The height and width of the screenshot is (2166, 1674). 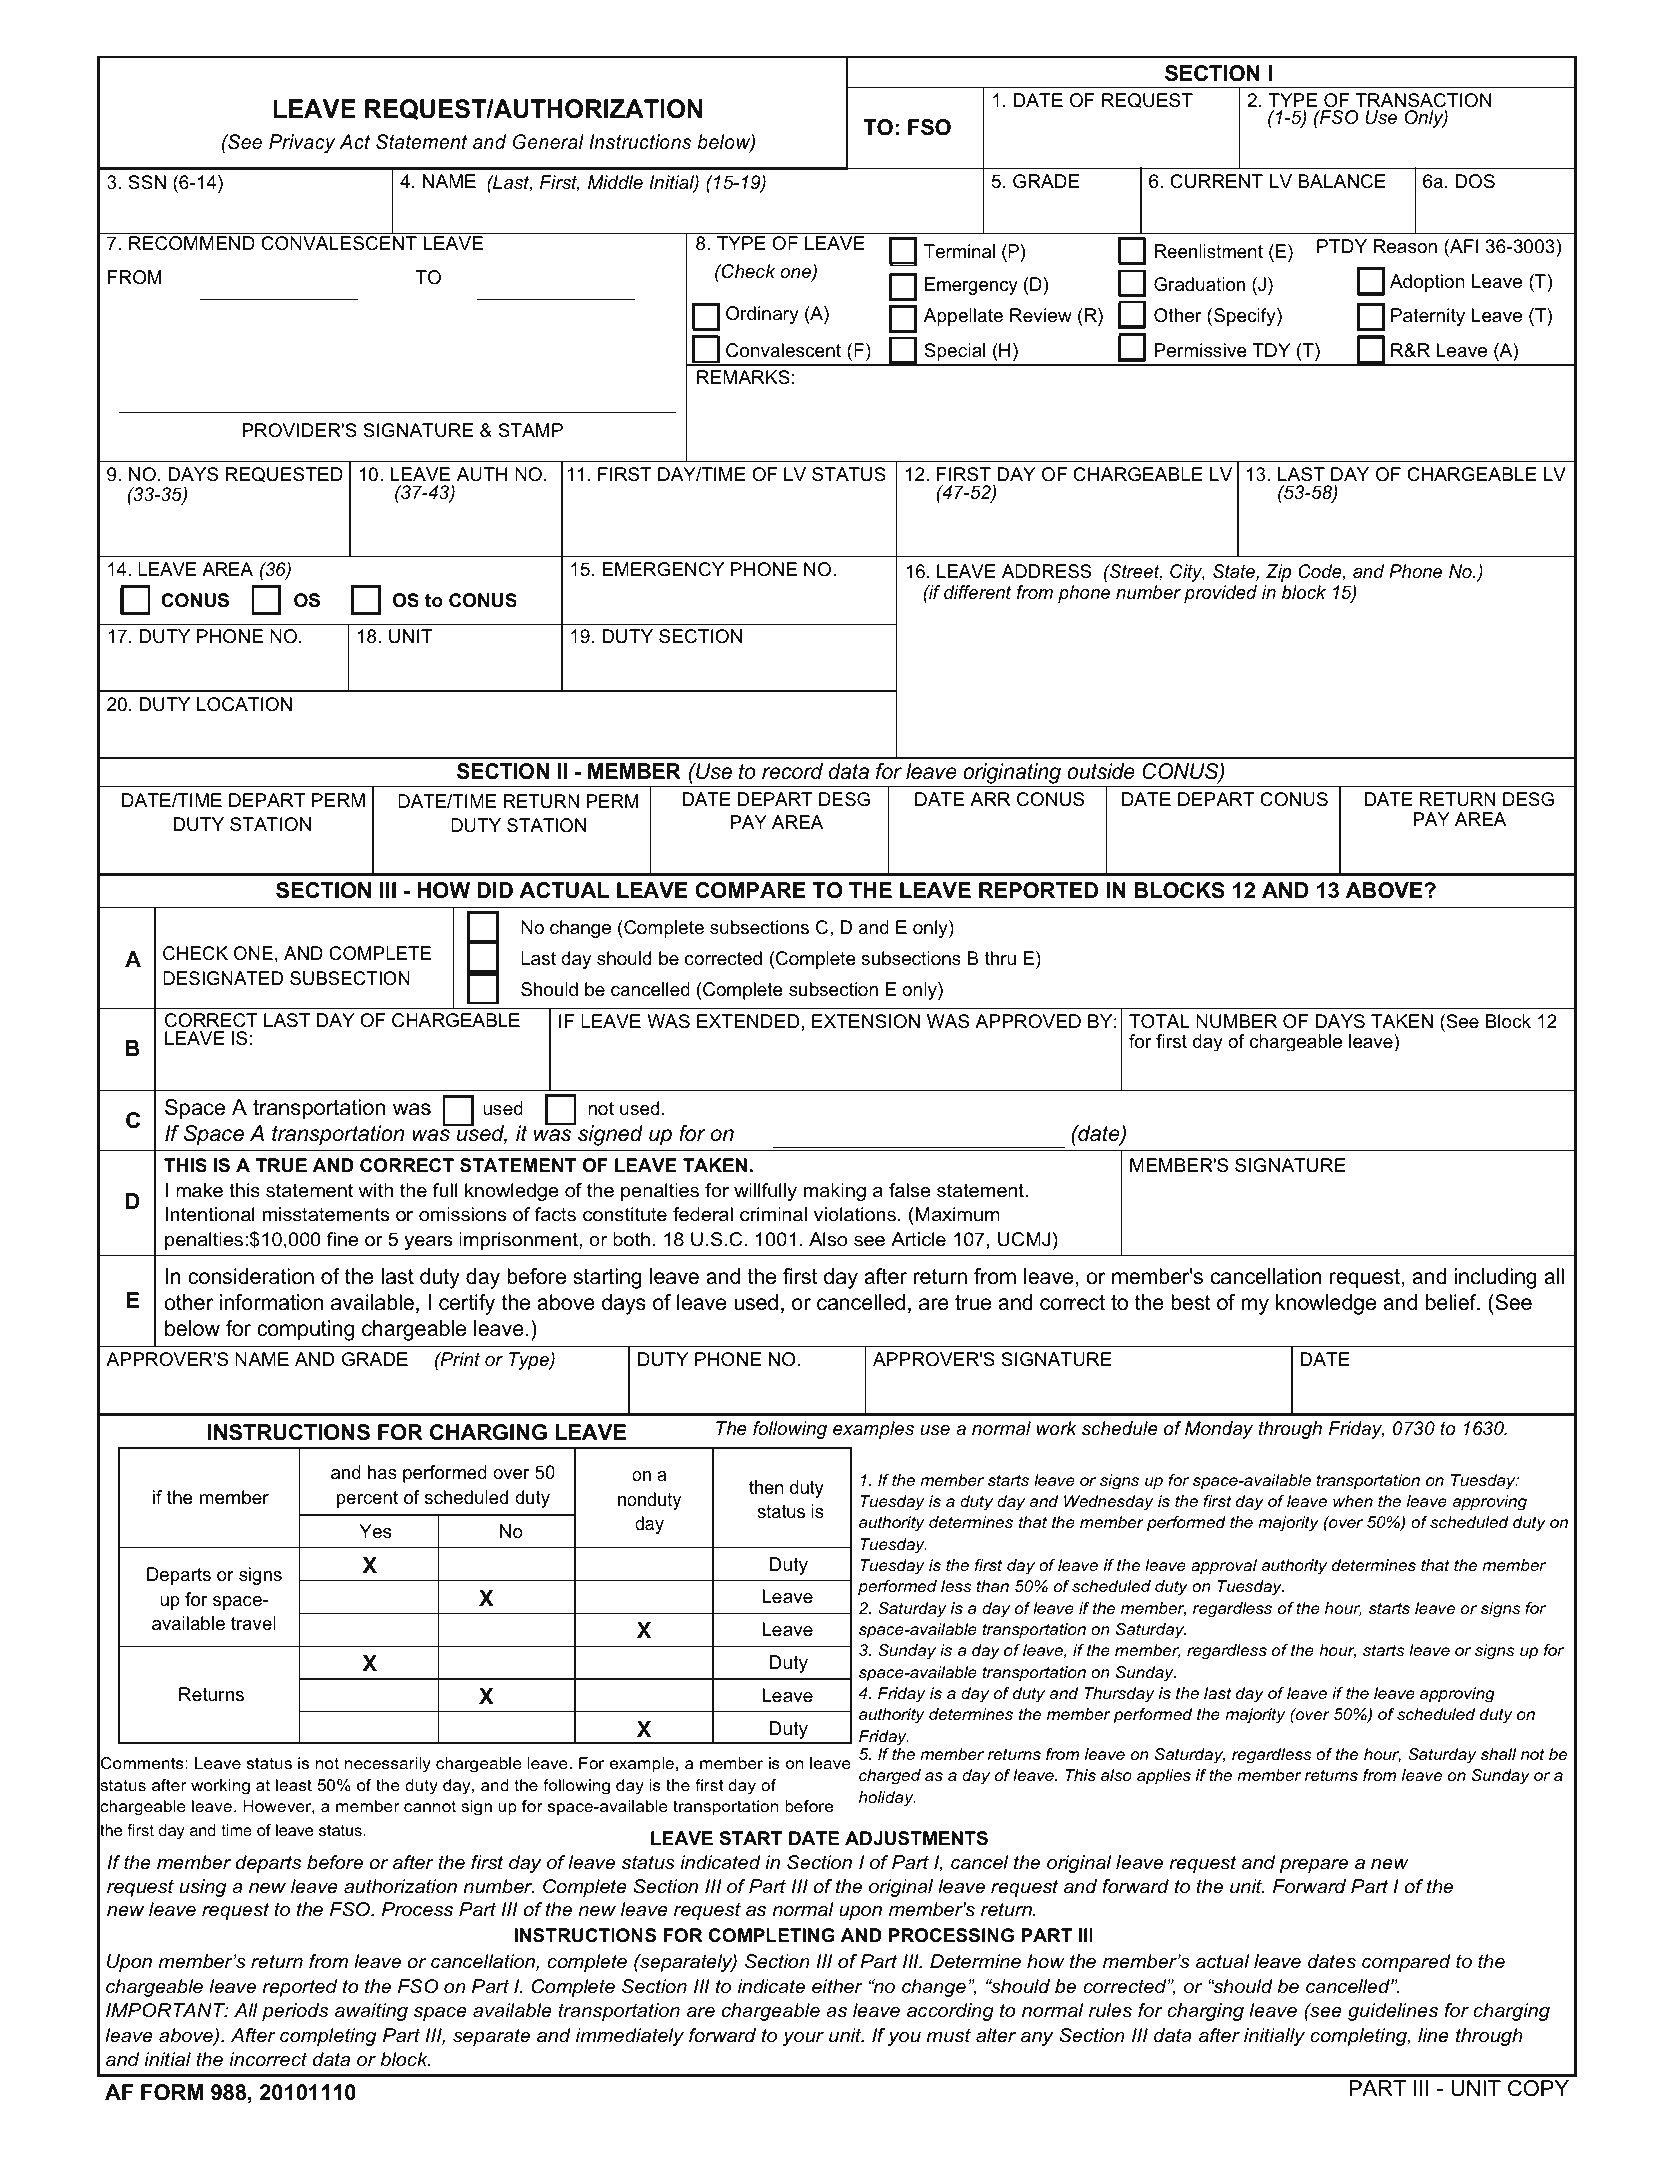 I want to click on computing, so click(x=305, y=1330).
